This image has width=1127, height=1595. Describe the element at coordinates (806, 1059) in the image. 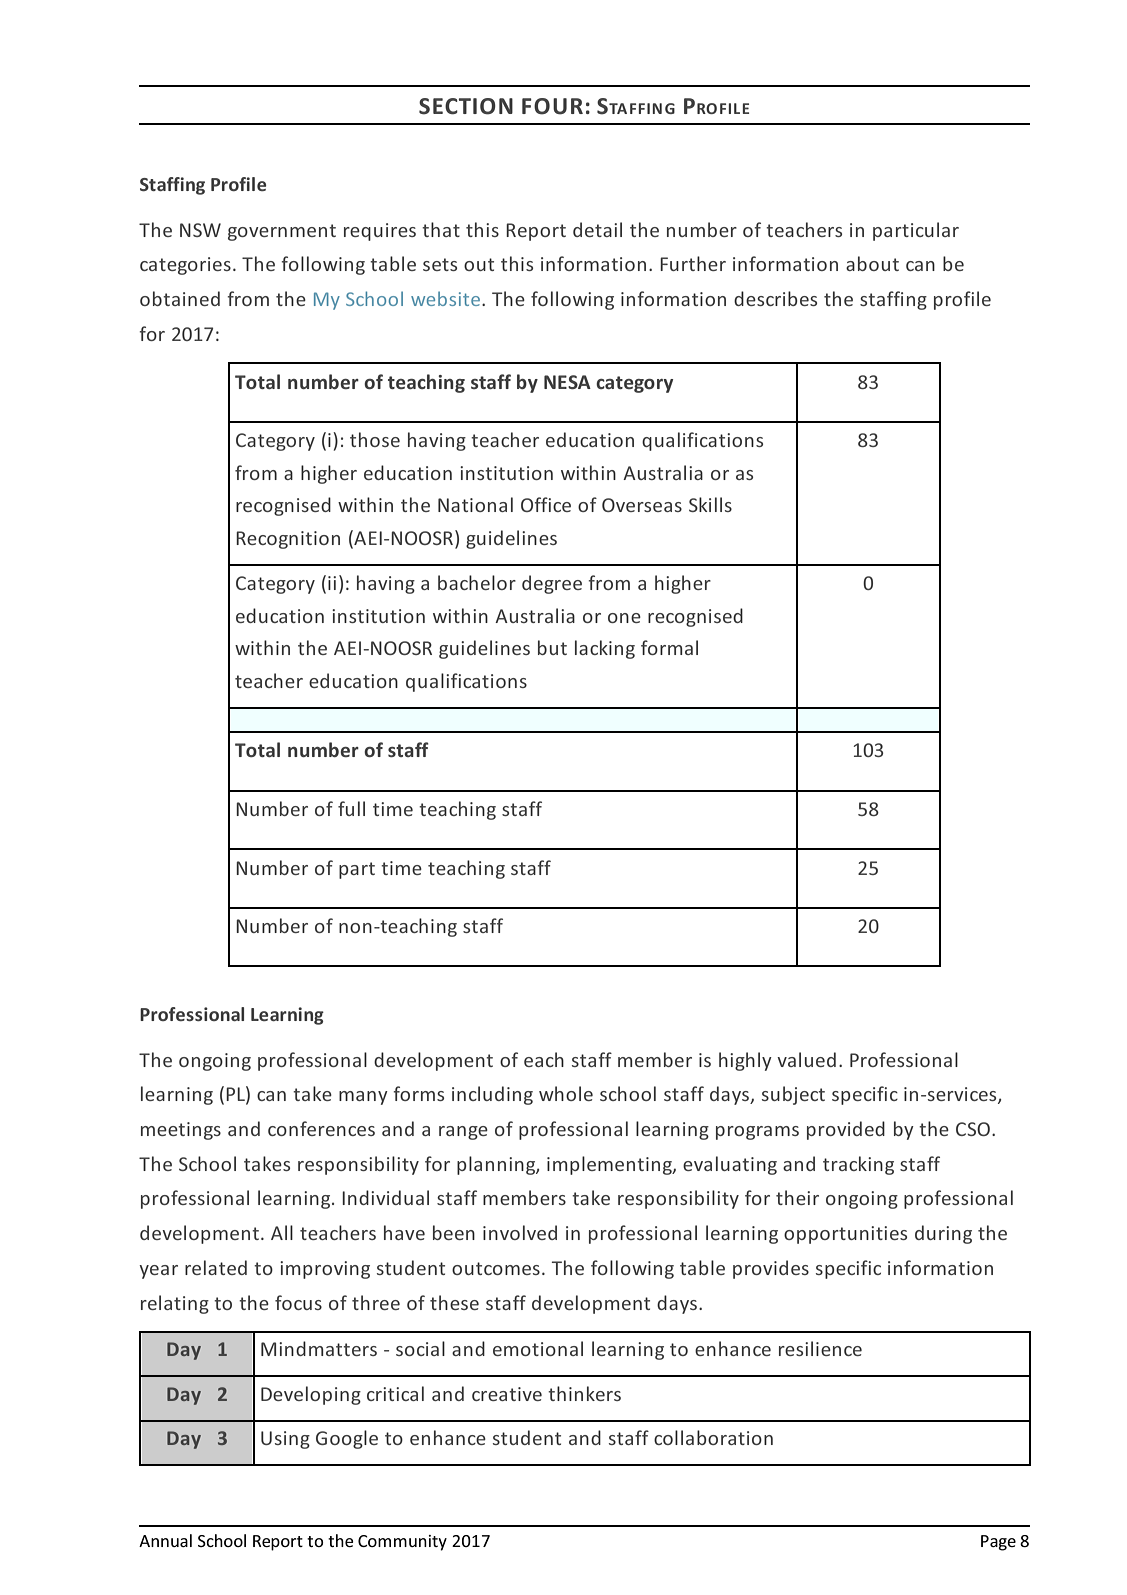

I see `valued` at that location.
